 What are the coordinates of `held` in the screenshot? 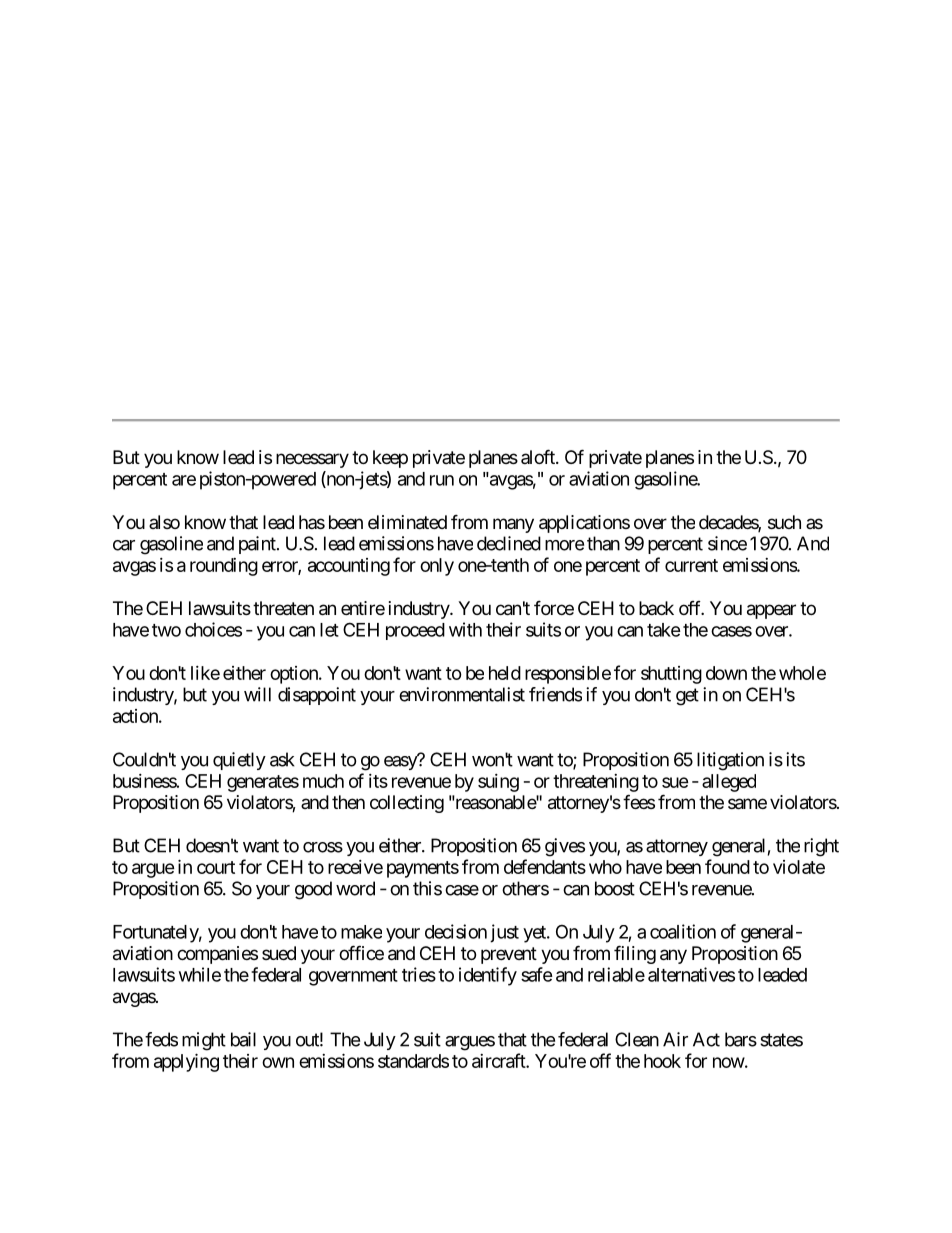 It's located at (505, 673).
